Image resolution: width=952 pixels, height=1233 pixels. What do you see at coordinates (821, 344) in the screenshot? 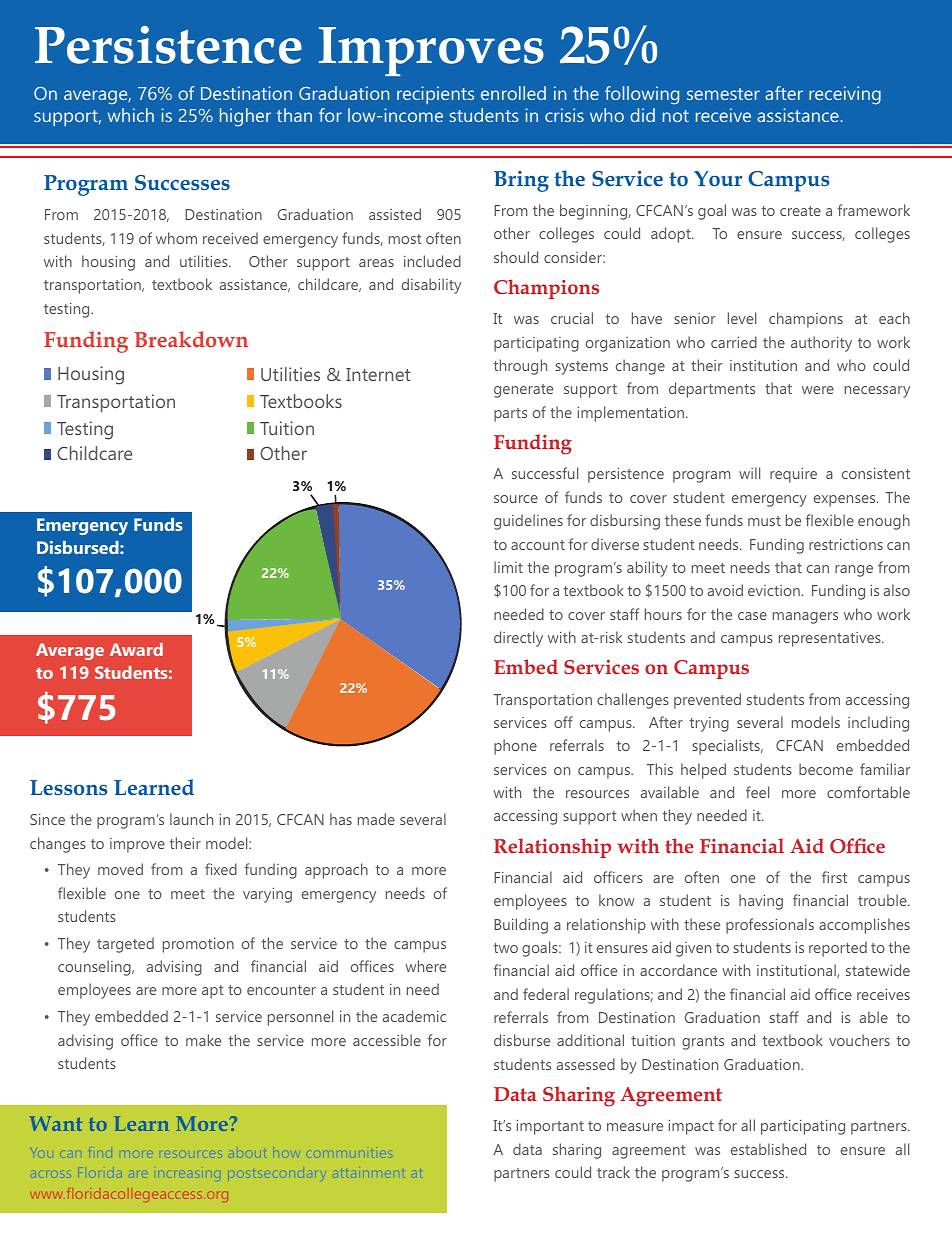
I see `authority` at bounding box center [821, 344].
